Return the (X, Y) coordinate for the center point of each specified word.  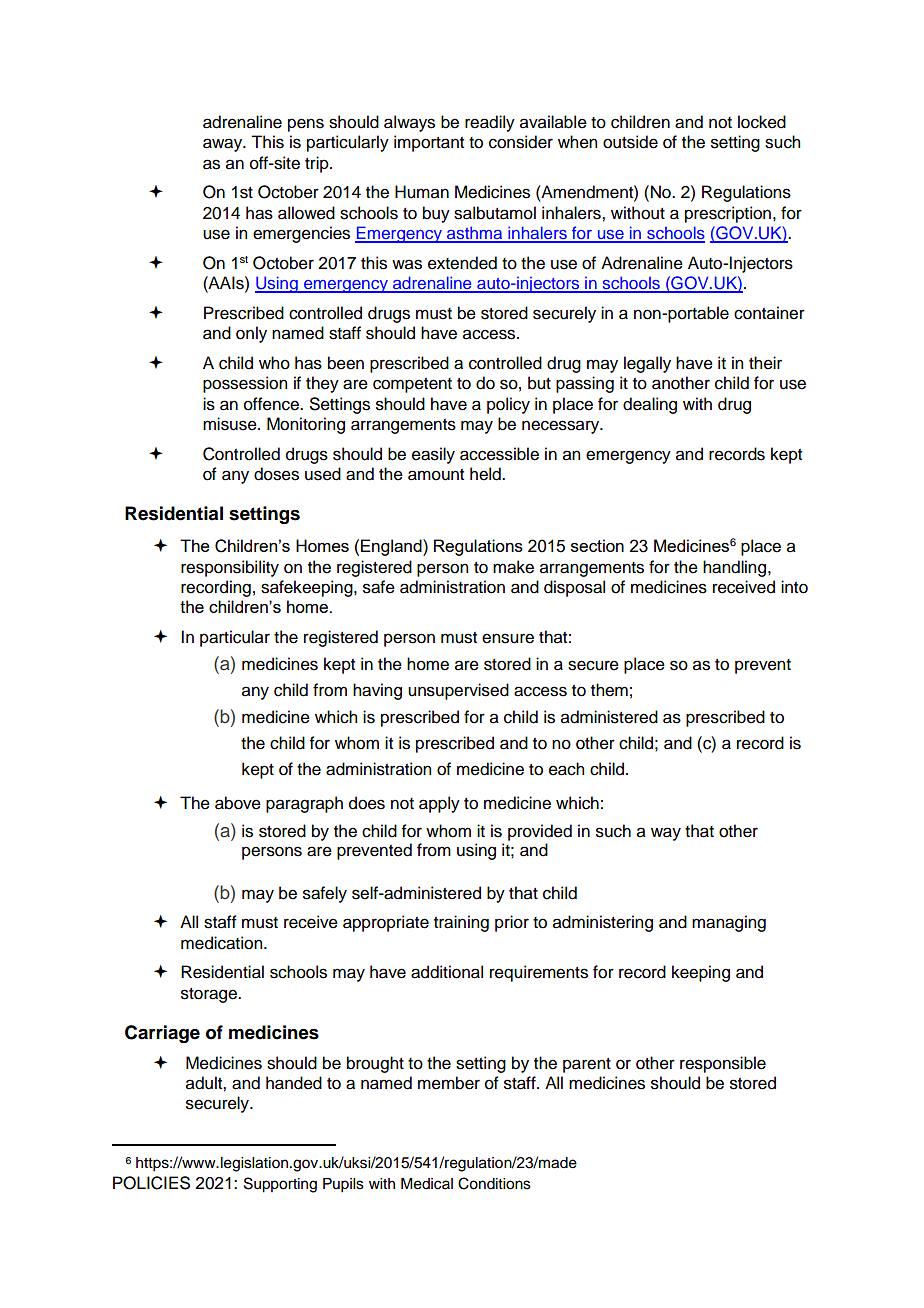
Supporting (280, 1185)
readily (490, 123)
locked (762, 122)
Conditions (494, 1183)
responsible (723, 1064)
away (224, 145)
